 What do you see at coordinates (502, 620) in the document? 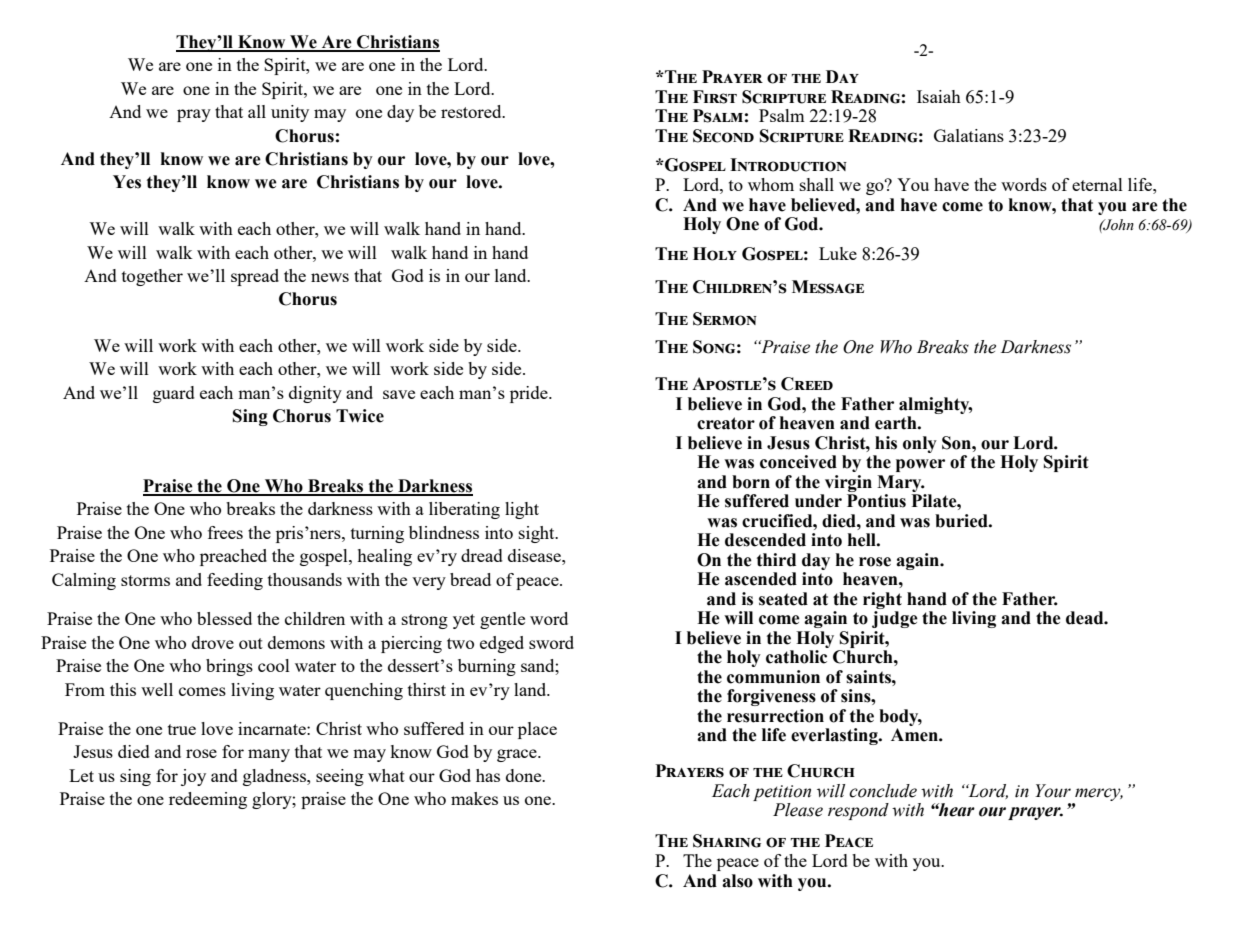
I see `gentle` at bounding box center [502, 620].
